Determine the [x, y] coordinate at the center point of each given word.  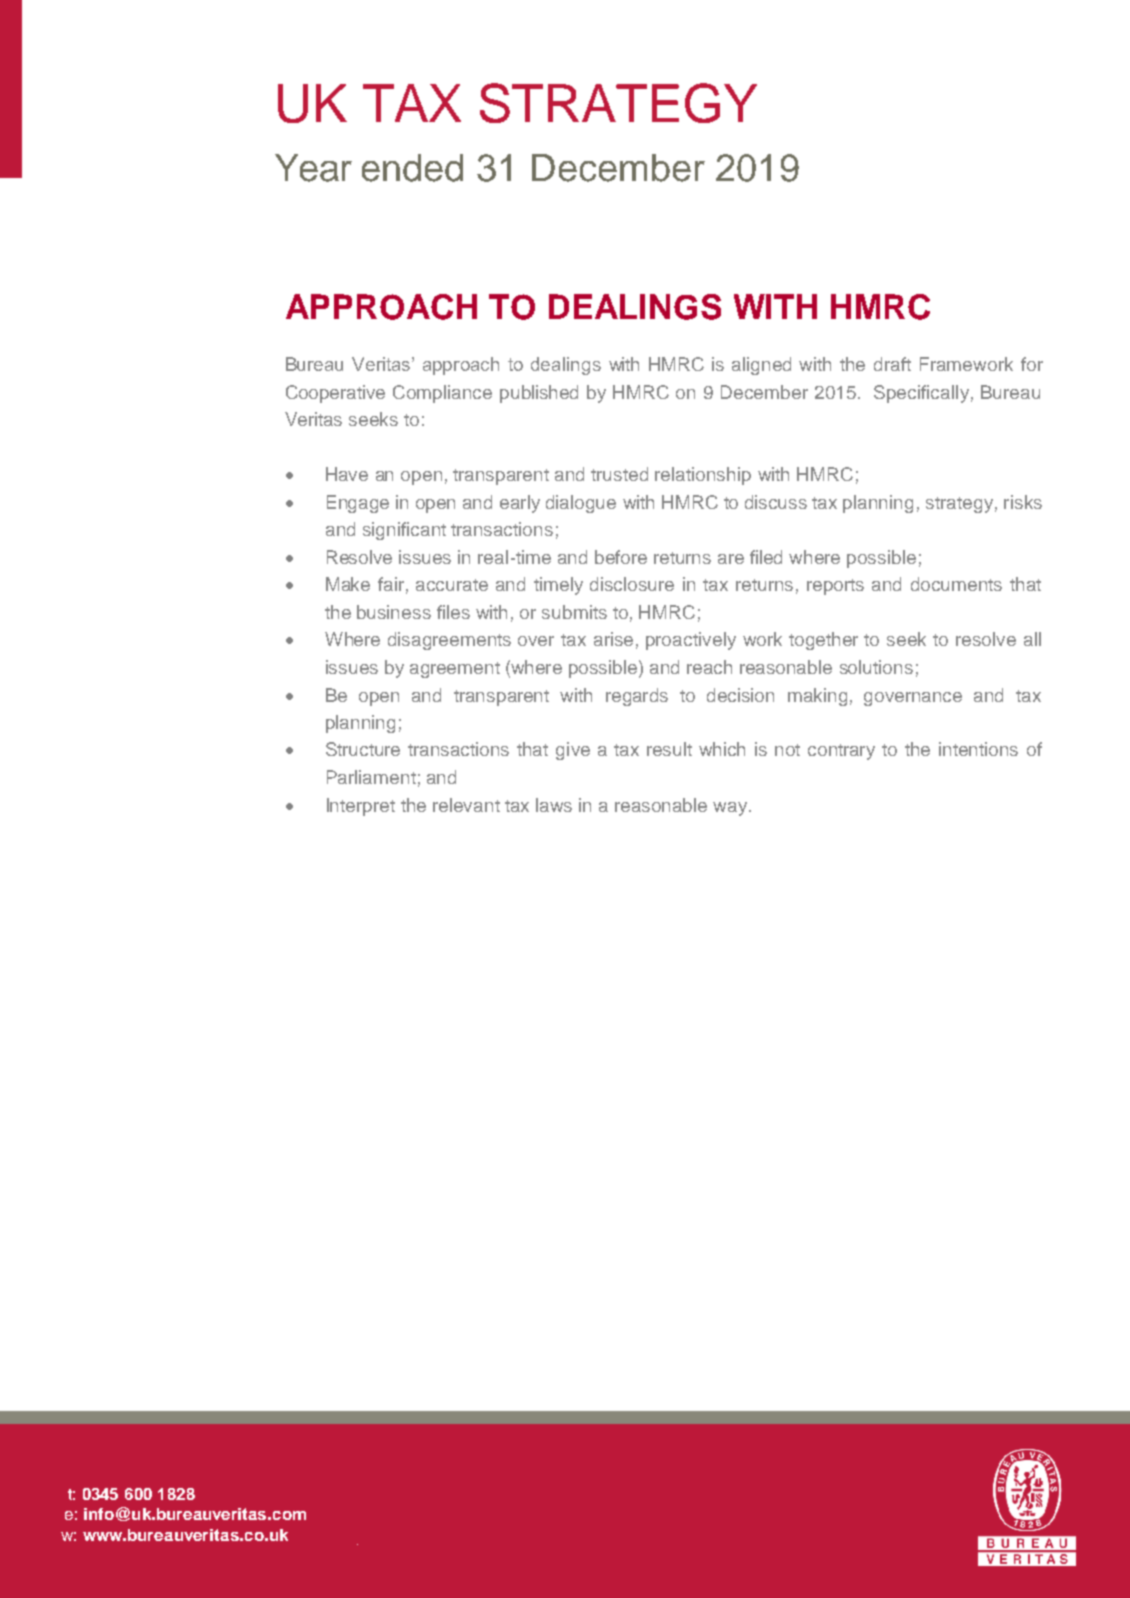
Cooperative [335, 394]
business [394, 612]
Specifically [921, 394]
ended [412, 168]
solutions [876, 667]
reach [709, 667]
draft [892, 364]
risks [1023, 502]
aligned [761, 366]
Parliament [371, 777]
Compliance [442, 394]
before [621, 557]
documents [956, 584]
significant [404, 531]
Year [313, 168]
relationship [703, 476]
